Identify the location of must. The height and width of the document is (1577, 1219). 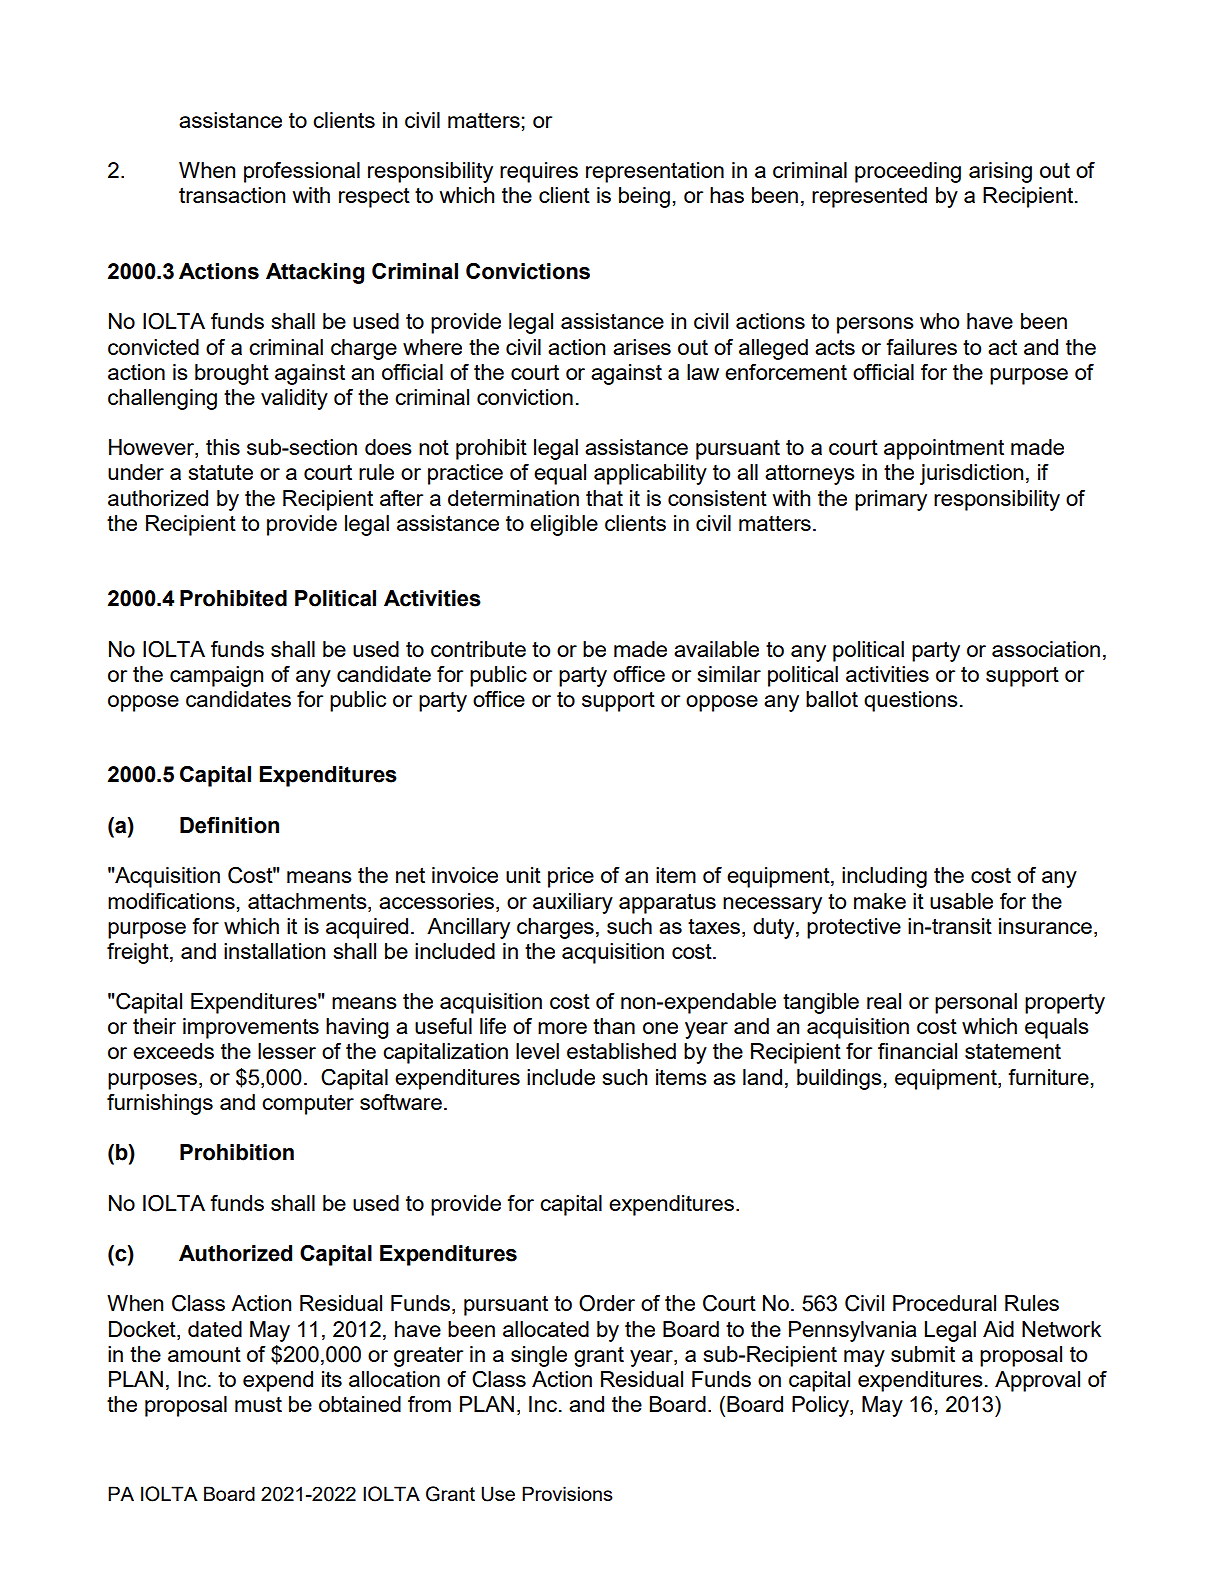
(258, 1404).
